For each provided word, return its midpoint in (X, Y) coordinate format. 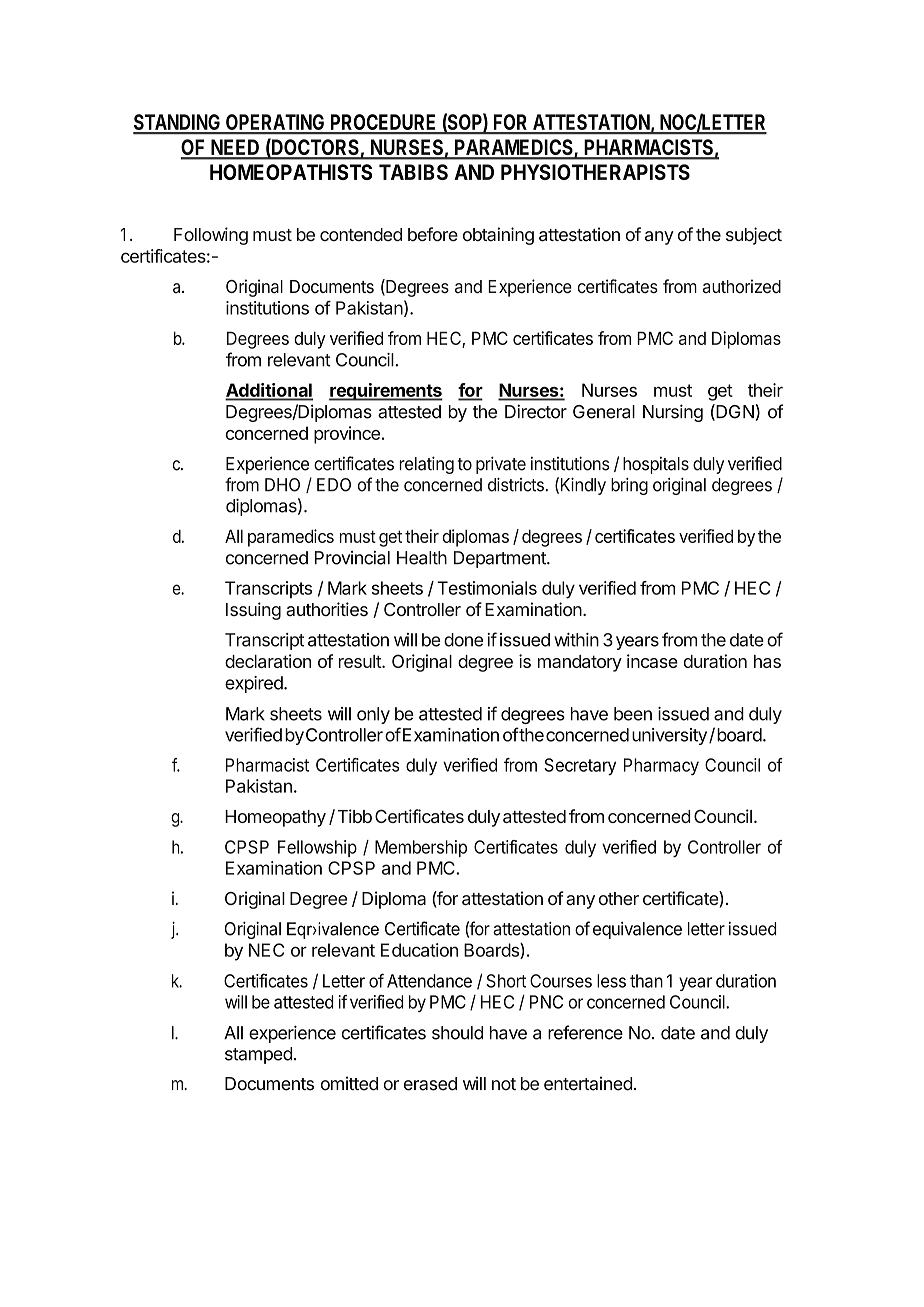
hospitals (656, 465)
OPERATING (275, 123)
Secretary (580, 767)
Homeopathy (275, 818)
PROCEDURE (384, 123)
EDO (334, 485)
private (501, 465)
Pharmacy (661, 766)
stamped (259, 1055)
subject (754, 236)
